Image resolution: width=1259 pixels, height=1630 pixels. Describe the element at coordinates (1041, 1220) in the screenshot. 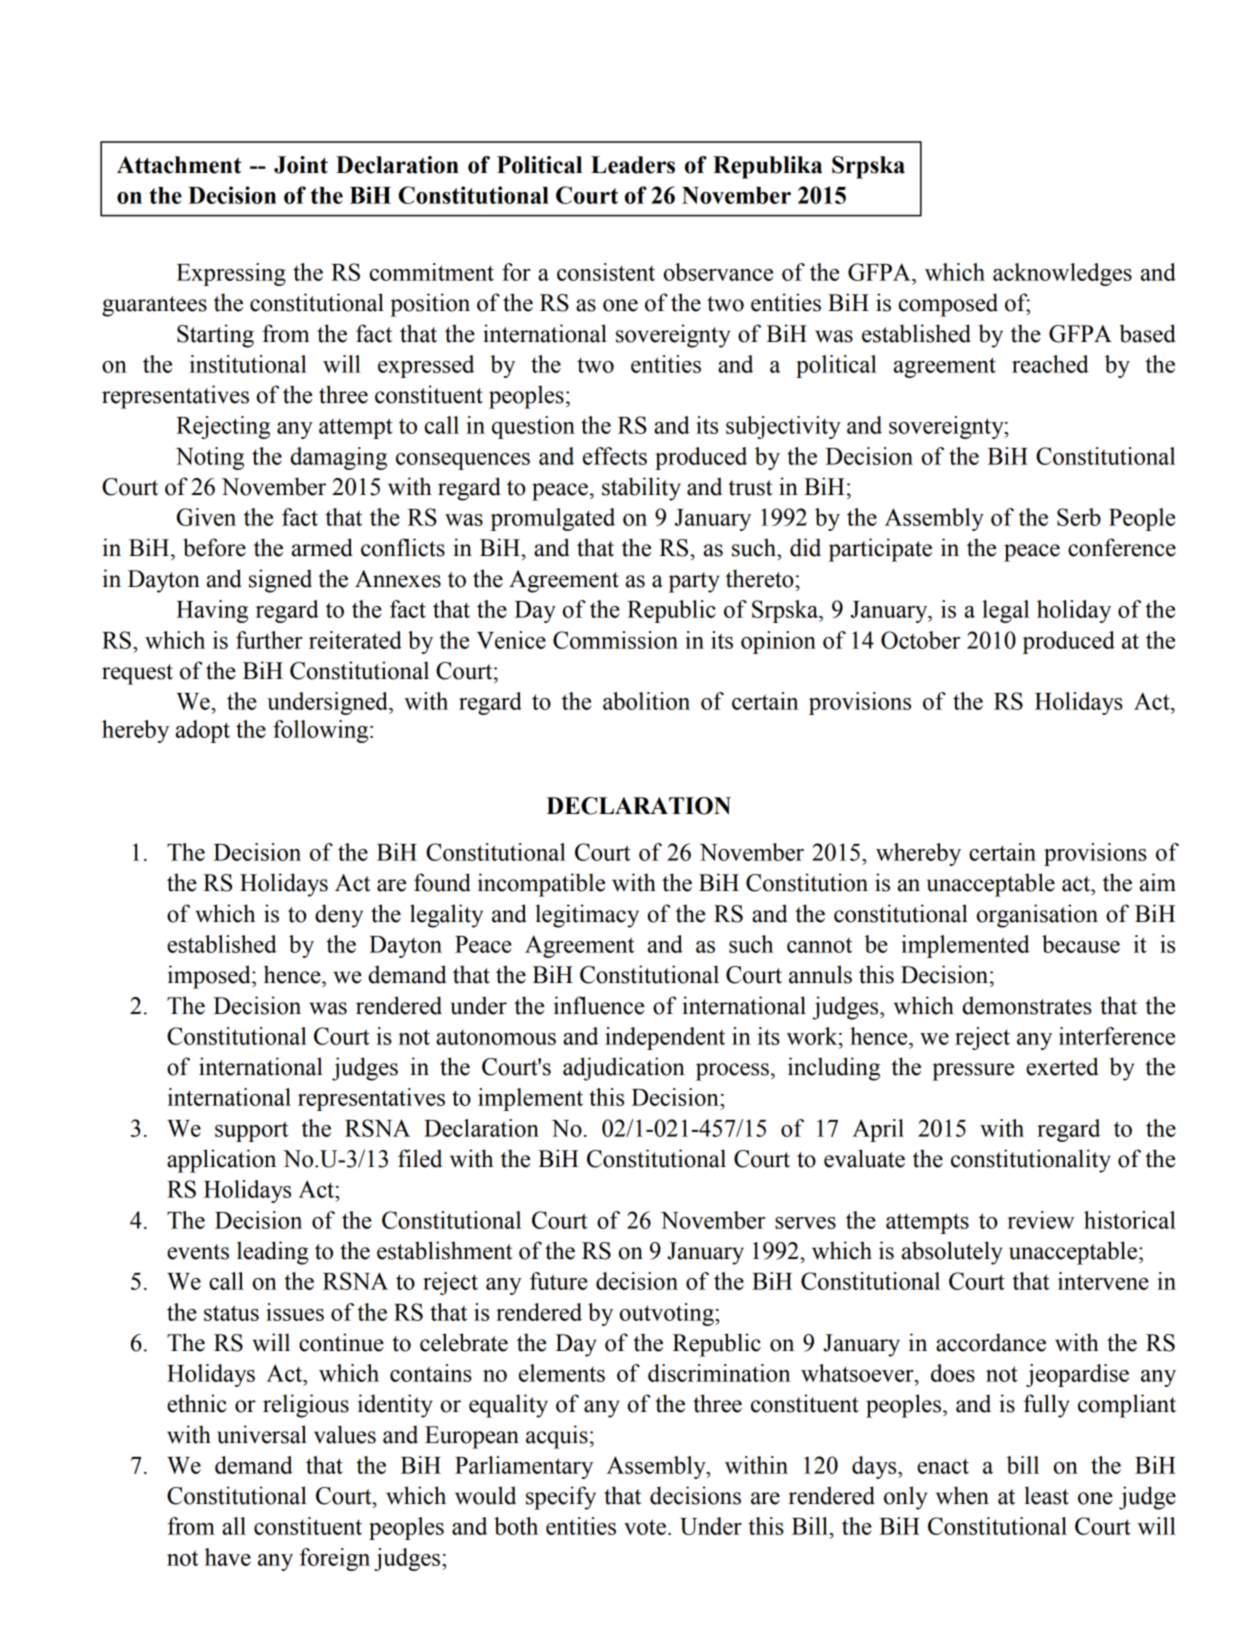

I see `review` at that location.
